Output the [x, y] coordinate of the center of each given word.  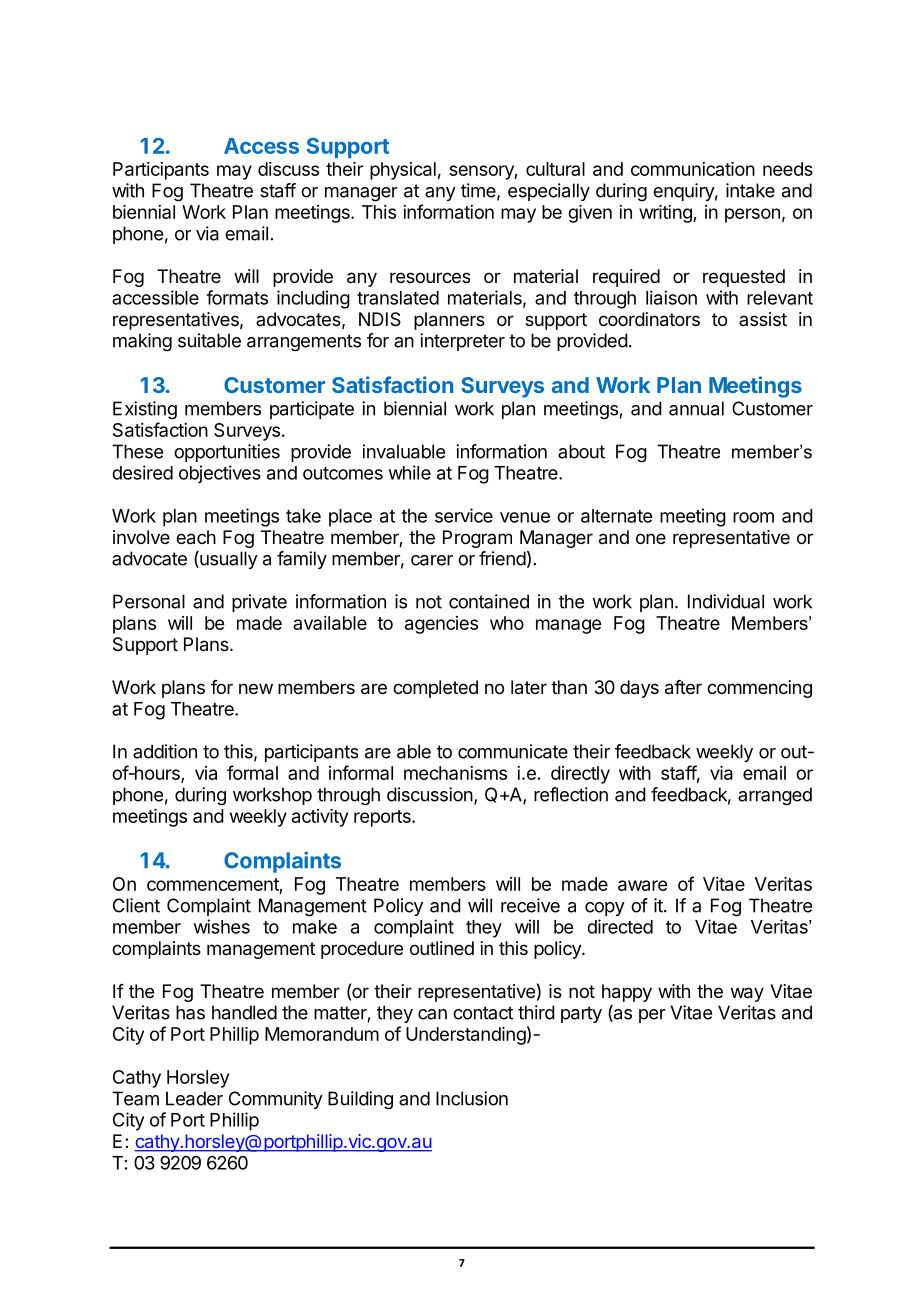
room [753, 517]
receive [530, 905]
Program [477, 539]
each [196, 537]
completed [435, 689]
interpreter [462, 342]
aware [642, 885]
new [256, 688]
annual [696, 408]
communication [693, 169]
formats [237, 297]
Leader [194, 1098]
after [683, 687]
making [142, 342]
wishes [222, 926]
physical [403, 171]
